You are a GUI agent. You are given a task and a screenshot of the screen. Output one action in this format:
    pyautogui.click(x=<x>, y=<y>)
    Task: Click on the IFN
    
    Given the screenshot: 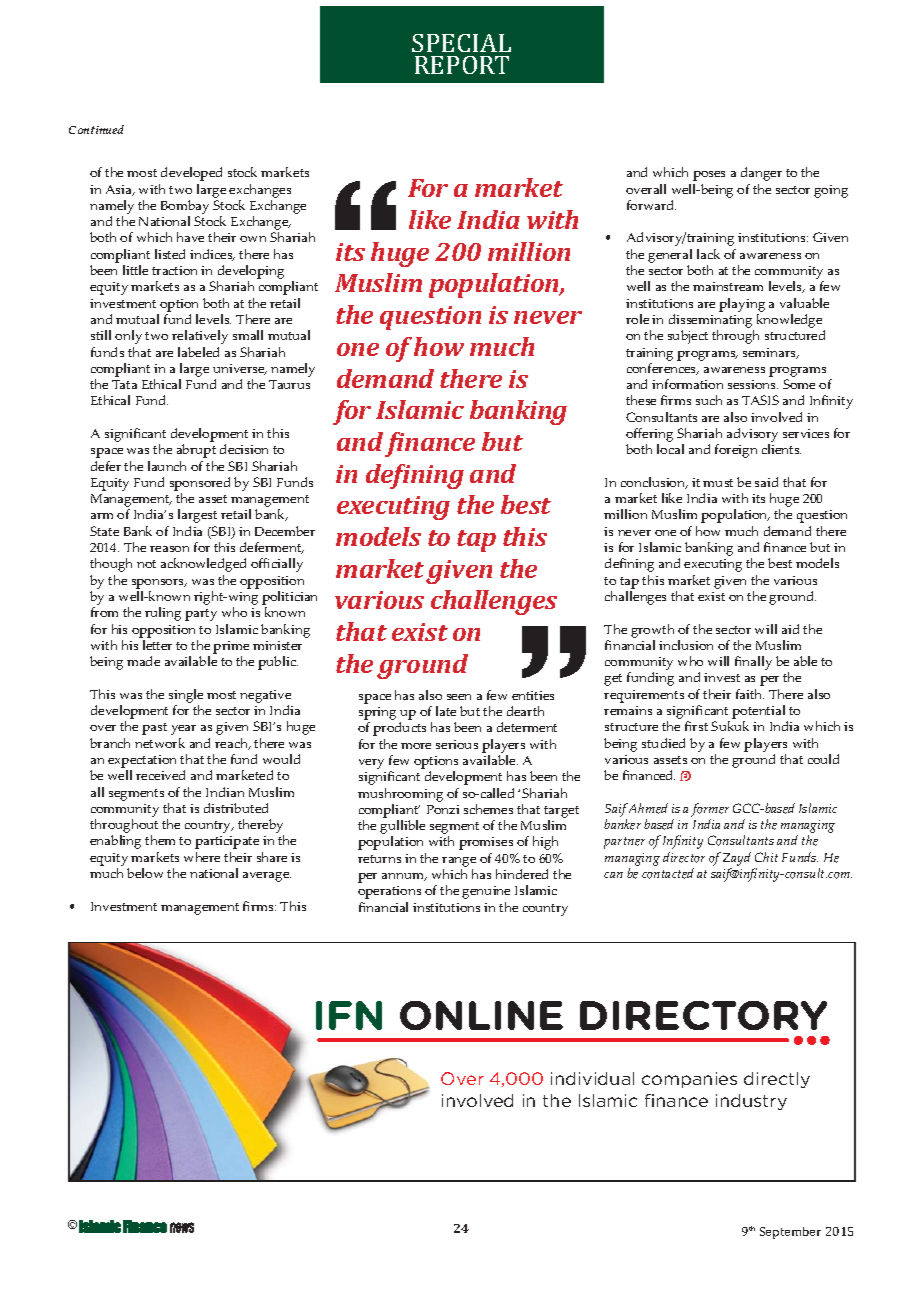 What is the action you would take?
    pyautogui.click(x=349, y=1015)
